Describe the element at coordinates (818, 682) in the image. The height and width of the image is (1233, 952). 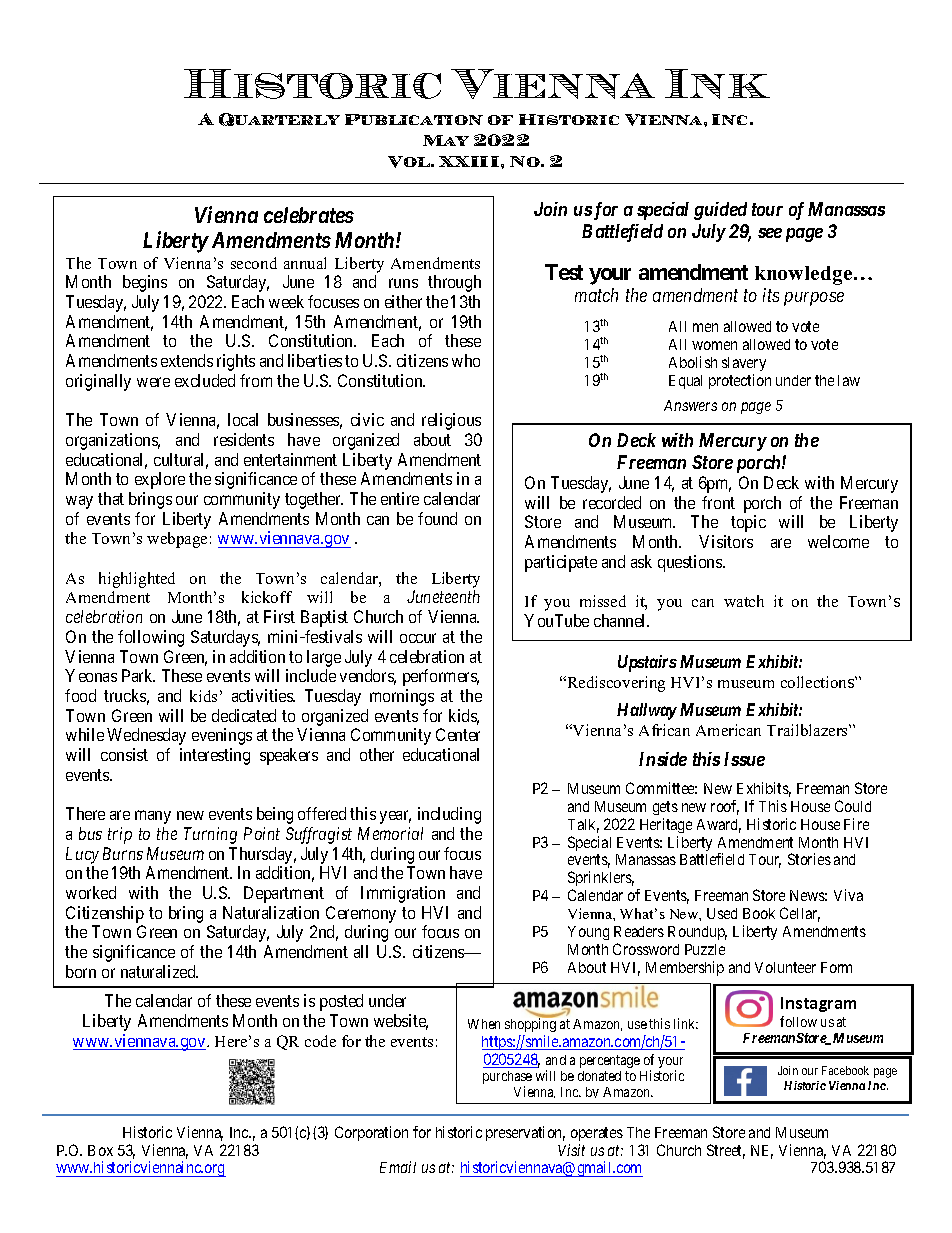
I see `collections` at that location.
